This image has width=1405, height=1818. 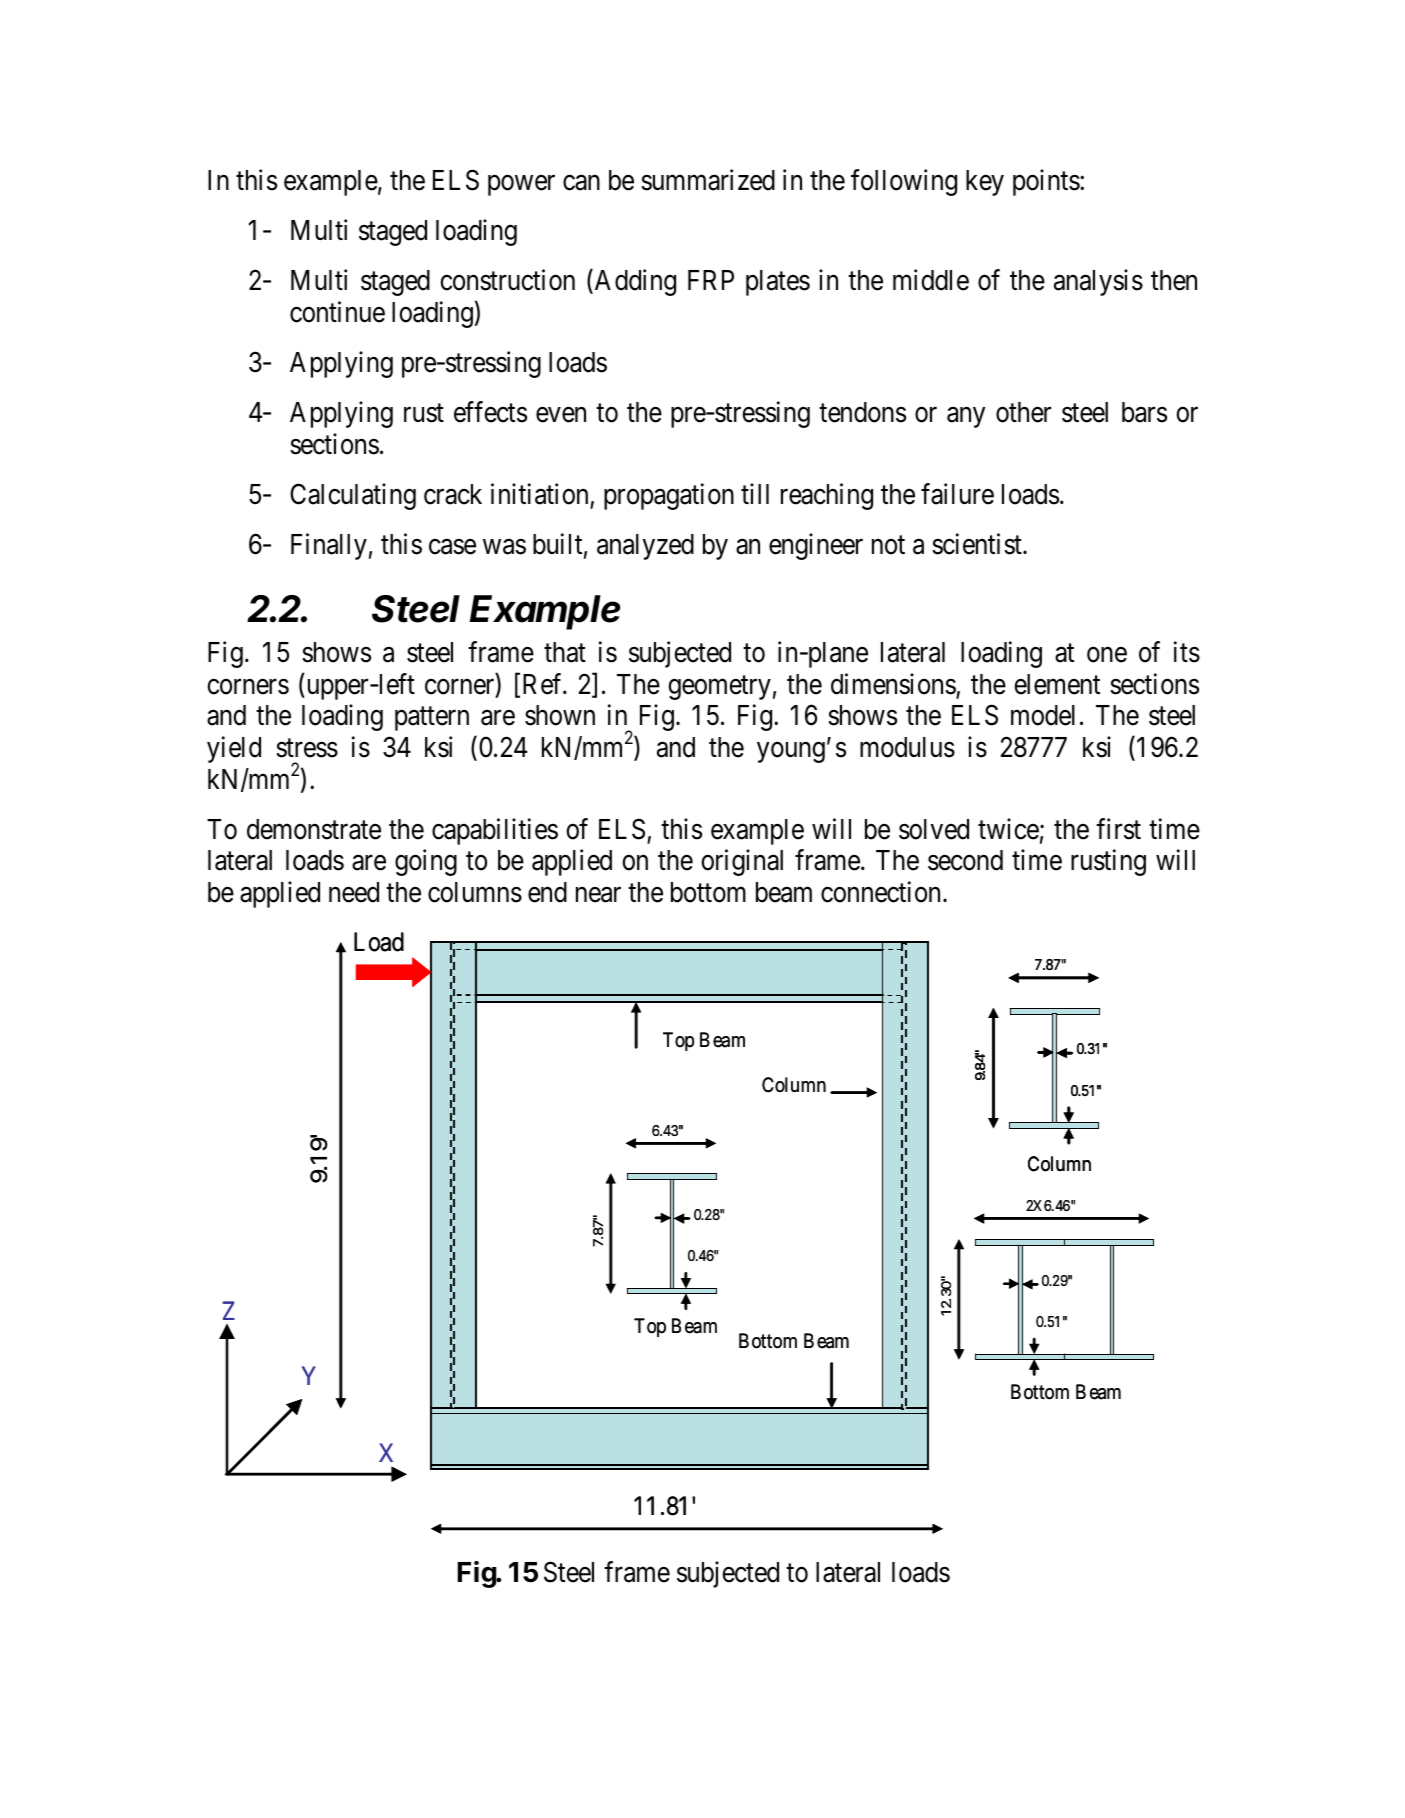 What do you see at coordinates (354, 892) in the image?
I see `need` at bounding box center [354, 892].
